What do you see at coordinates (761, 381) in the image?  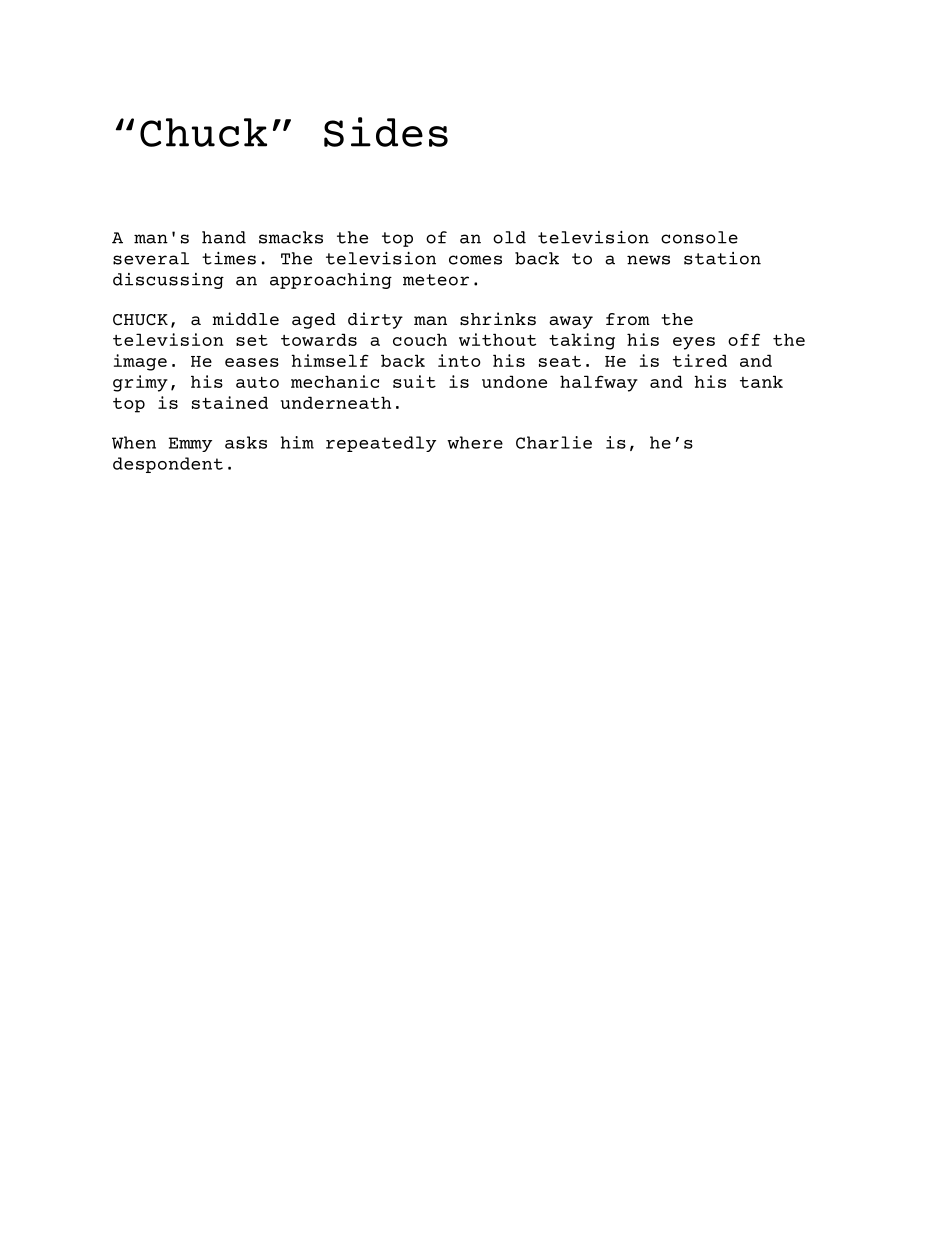 I see `tank` at bounding box center [761, 381].
